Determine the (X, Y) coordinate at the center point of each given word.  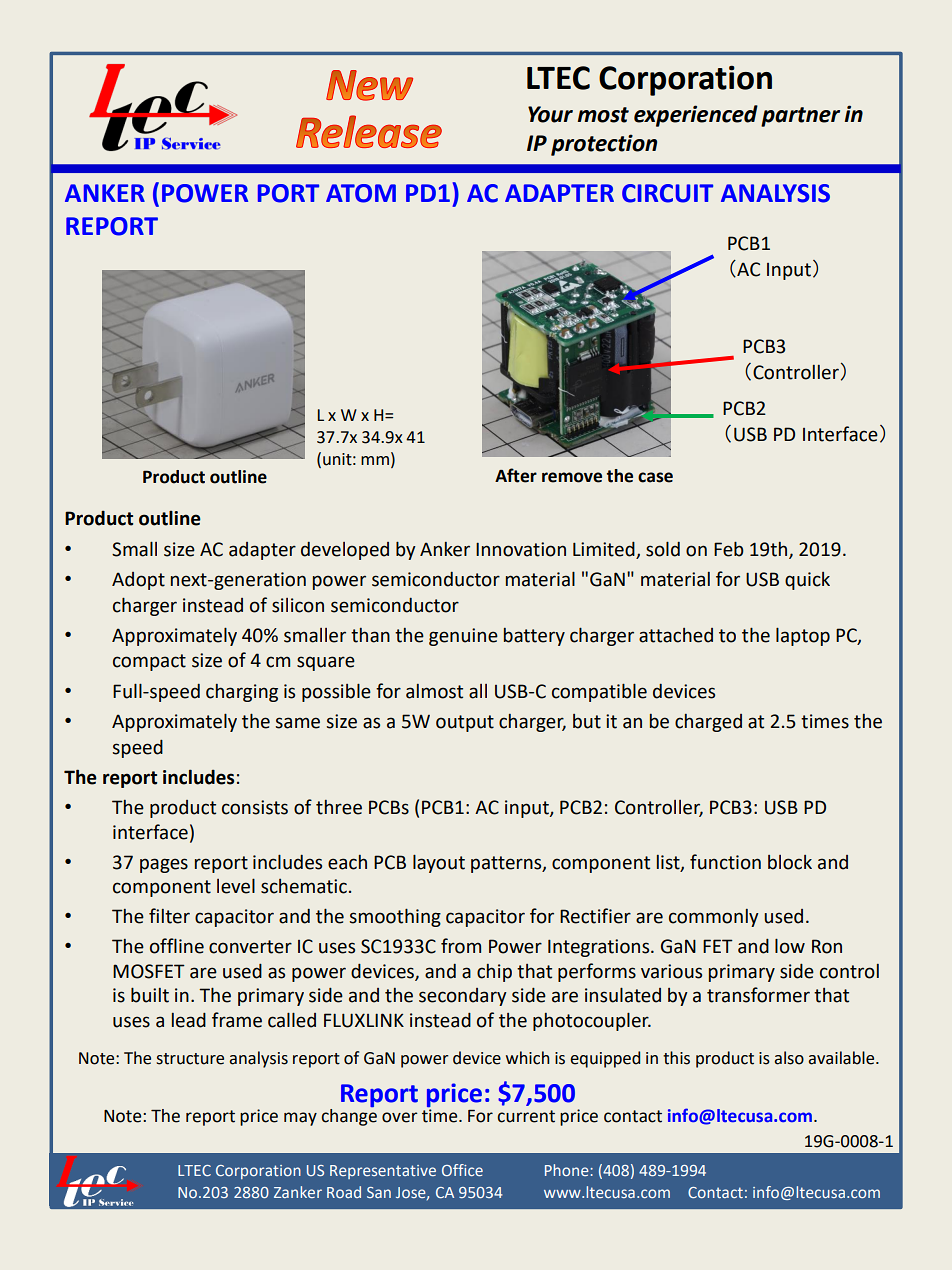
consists (255, 807)
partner (800, 117)
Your (550, 114)
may (300, 1119)
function (725, 862)
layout (439, 864)
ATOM (361, 193)
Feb (729, 549)
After (516, 475)
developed (345, 551)
